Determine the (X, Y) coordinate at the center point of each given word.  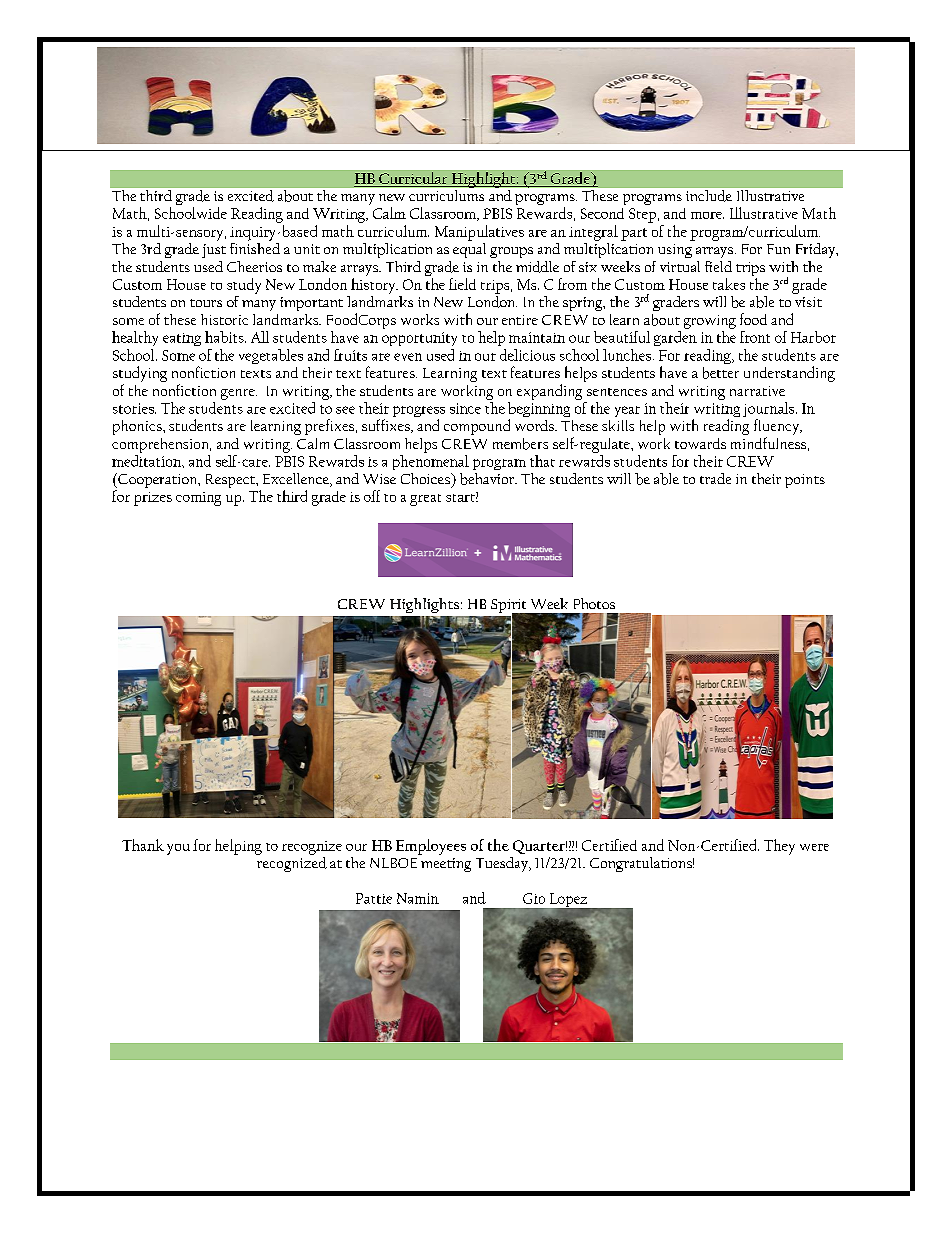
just (214, 251)
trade (715, 478)
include (709, 196)
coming (198, 499)
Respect (231, 481)
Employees (431, 847)
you (178, 849)
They (779, 847)
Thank (143, 845)
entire (520, 320)
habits (225, 337)
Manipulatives (479, 233)
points (805, 481)
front (755, 337)
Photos (594, 603)
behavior (488, 479)
